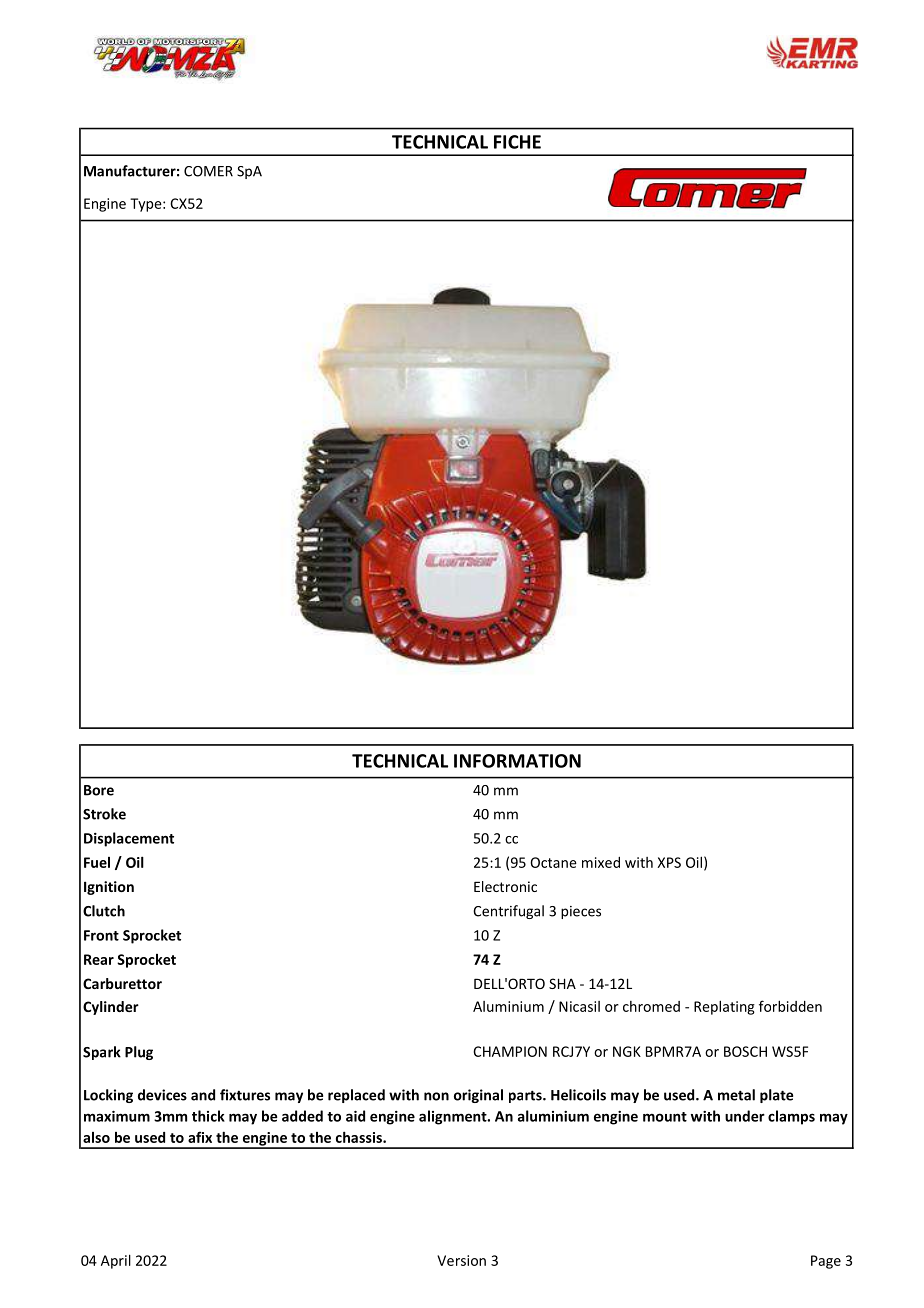 This document has width=924, height=1308. What do you see at coordinates (122, 983) in the document?
I see `Carburettor` at bounding box center [122, 983].
